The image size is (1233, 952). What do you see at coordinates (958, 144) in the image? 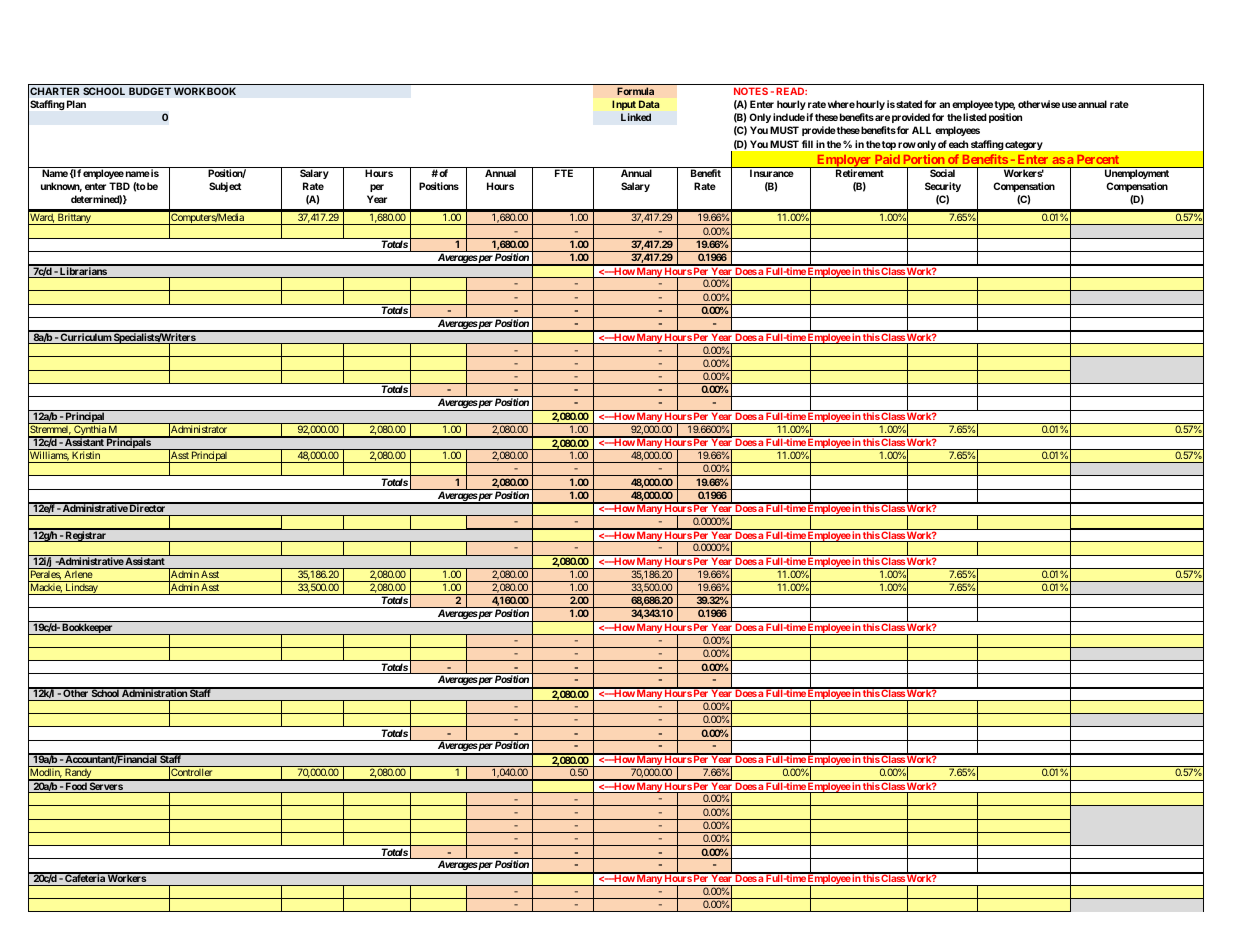
I see `each` at bounding box center [958, 144].
